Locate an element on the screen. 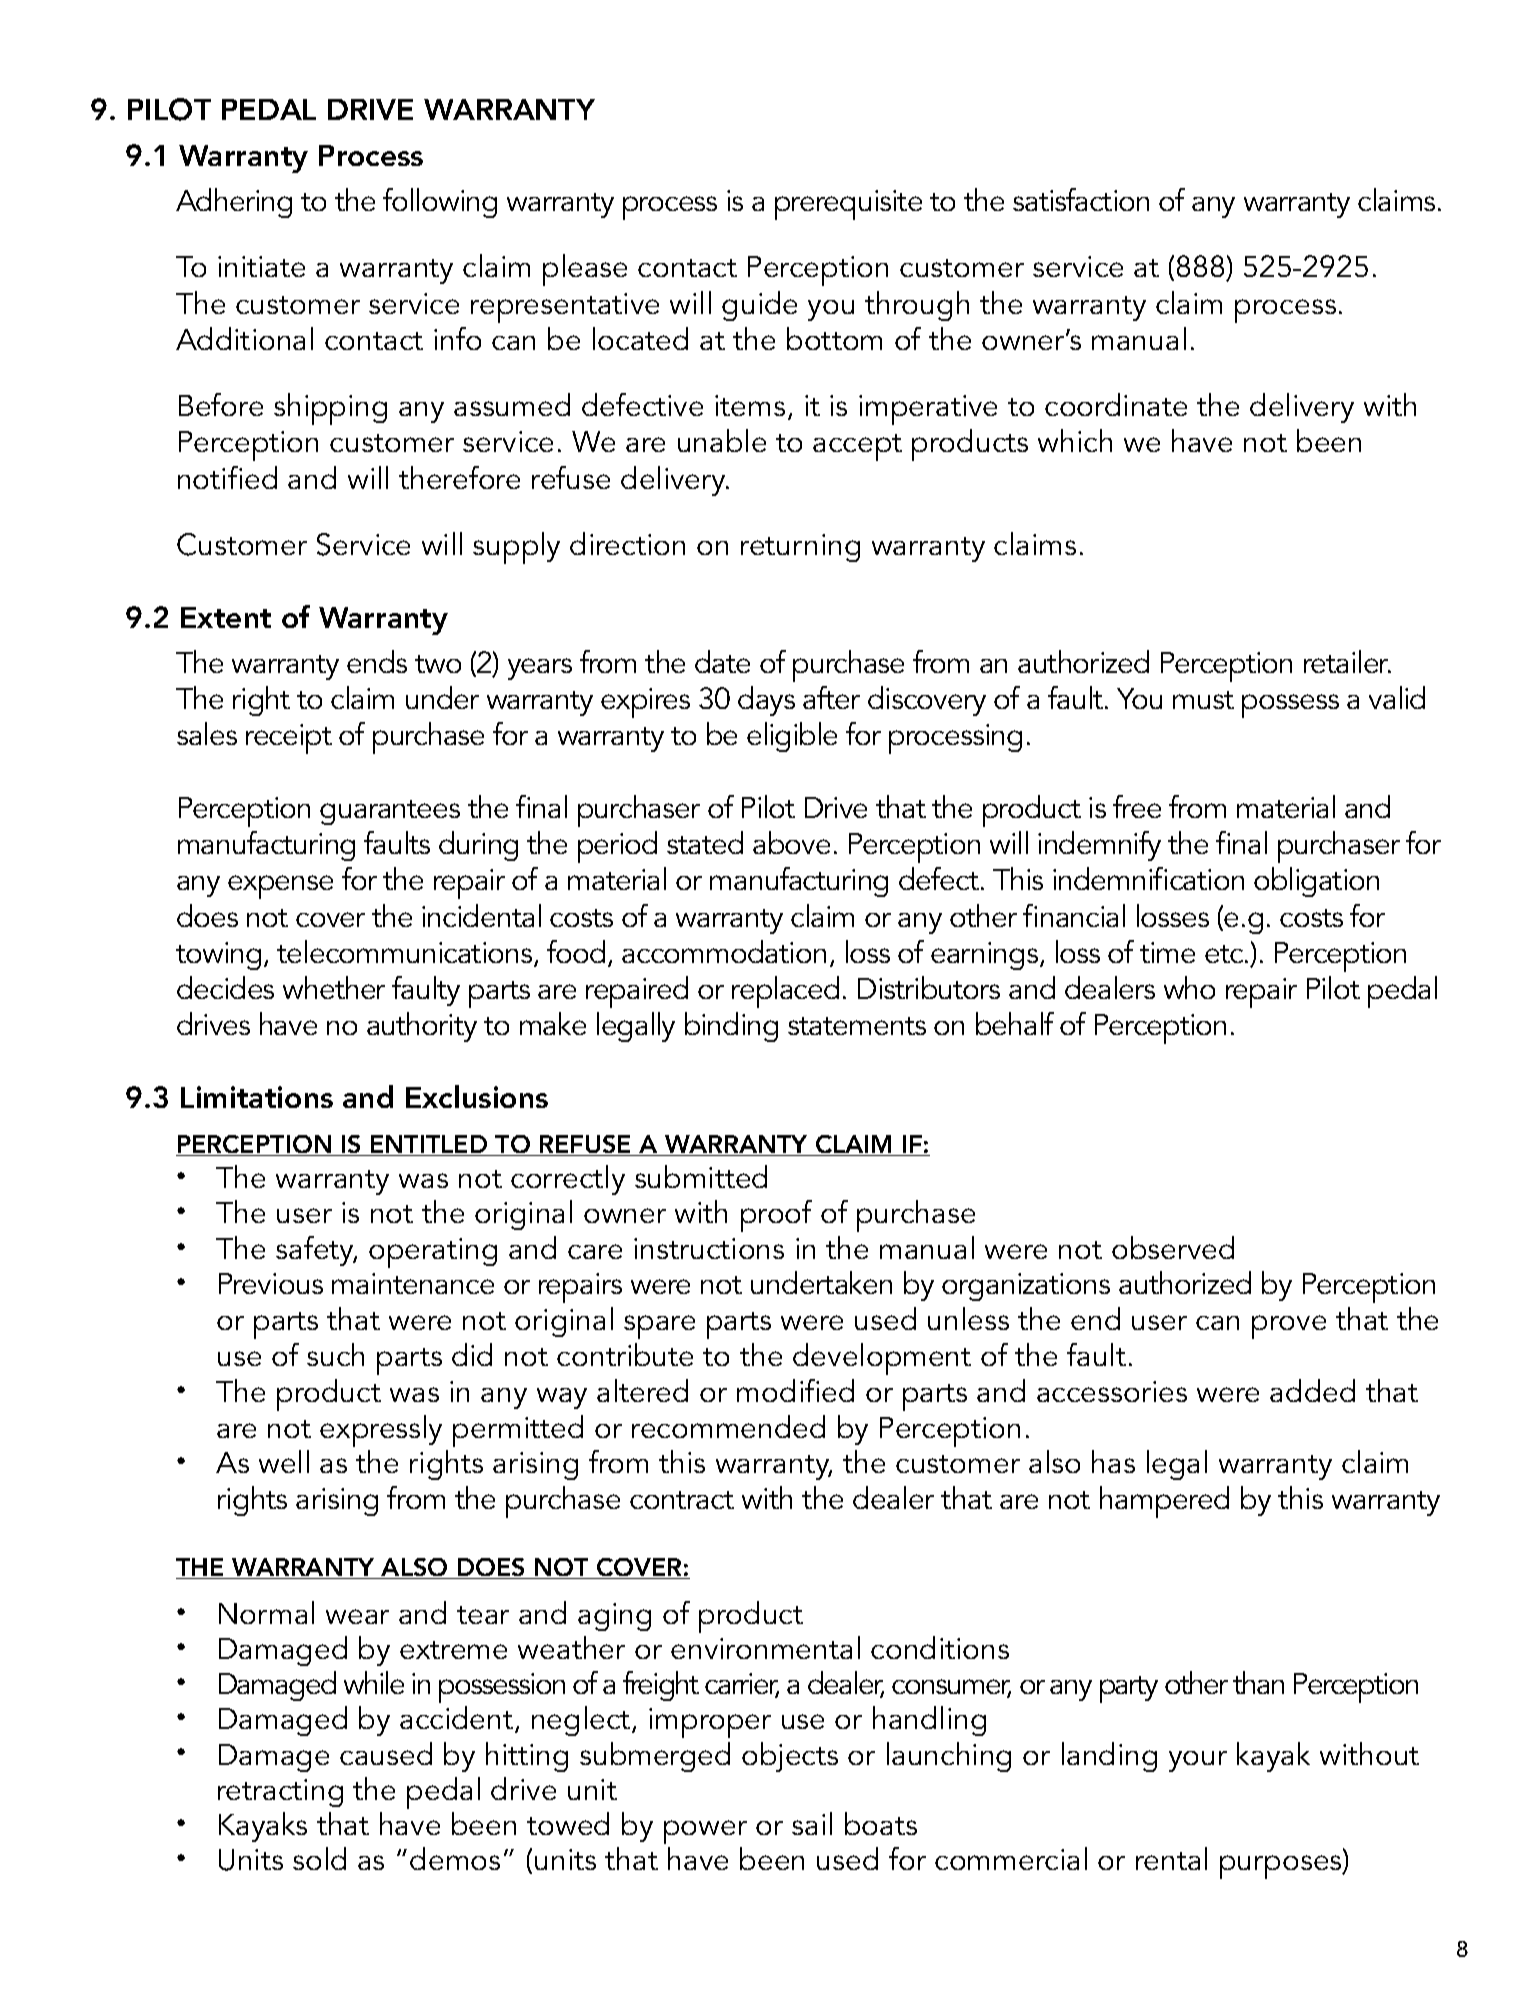 The image size is (1540, 1993). eligible is located at coordinates (792, 737).
